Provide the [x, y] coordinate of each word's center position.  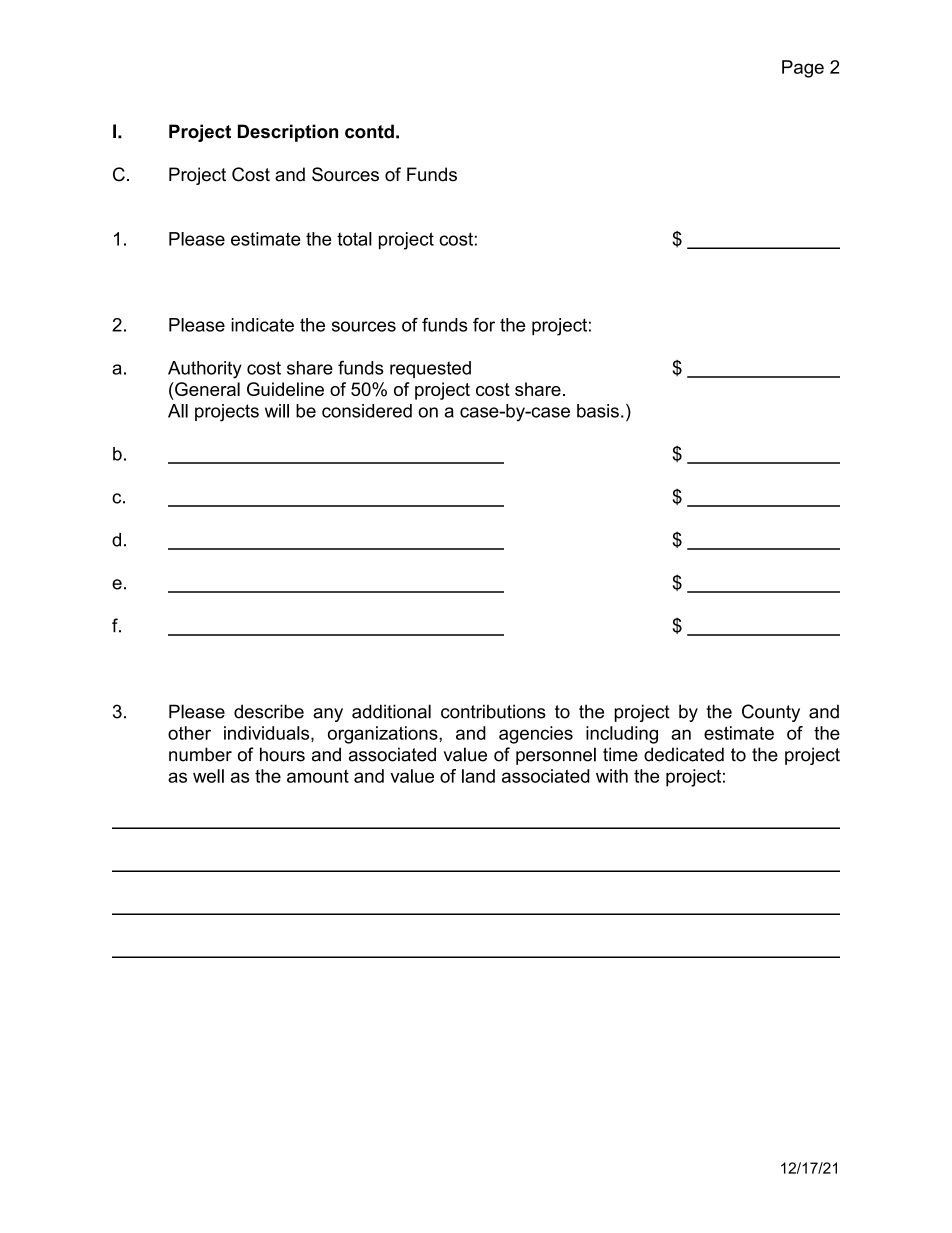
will [277, 411]
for [484, 325]
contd [369, 131]
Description [288, 133]
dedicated [684, 754]
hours [282, 754]
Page [803, 69]
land [478, 776]
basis [598, 411]
